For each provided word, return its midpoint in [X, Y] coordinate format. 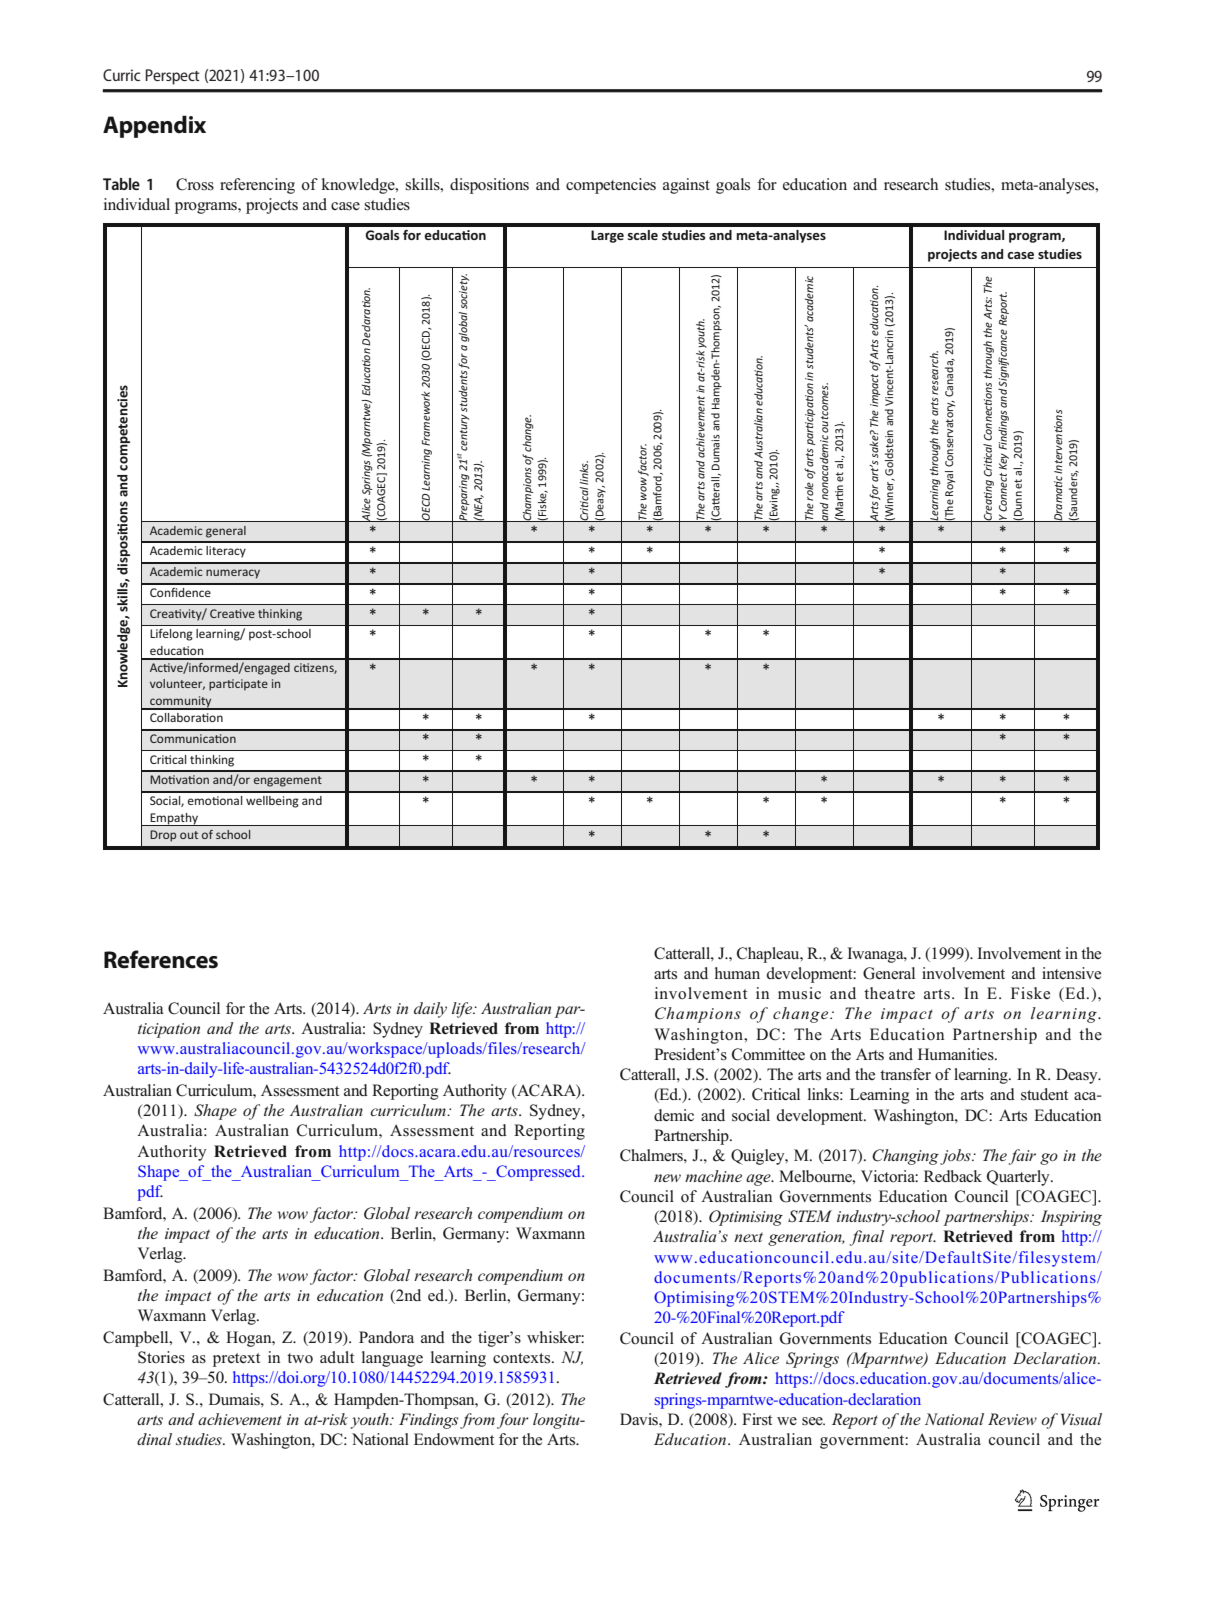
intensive [1071, 973]
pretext [236, 1360]
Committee [768, 1054]
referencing [257, 186]
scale [643, 235]
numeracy [233, 574]
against [686, 186]
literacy [226, 552]
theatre [889, 993]
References [161, 959]
